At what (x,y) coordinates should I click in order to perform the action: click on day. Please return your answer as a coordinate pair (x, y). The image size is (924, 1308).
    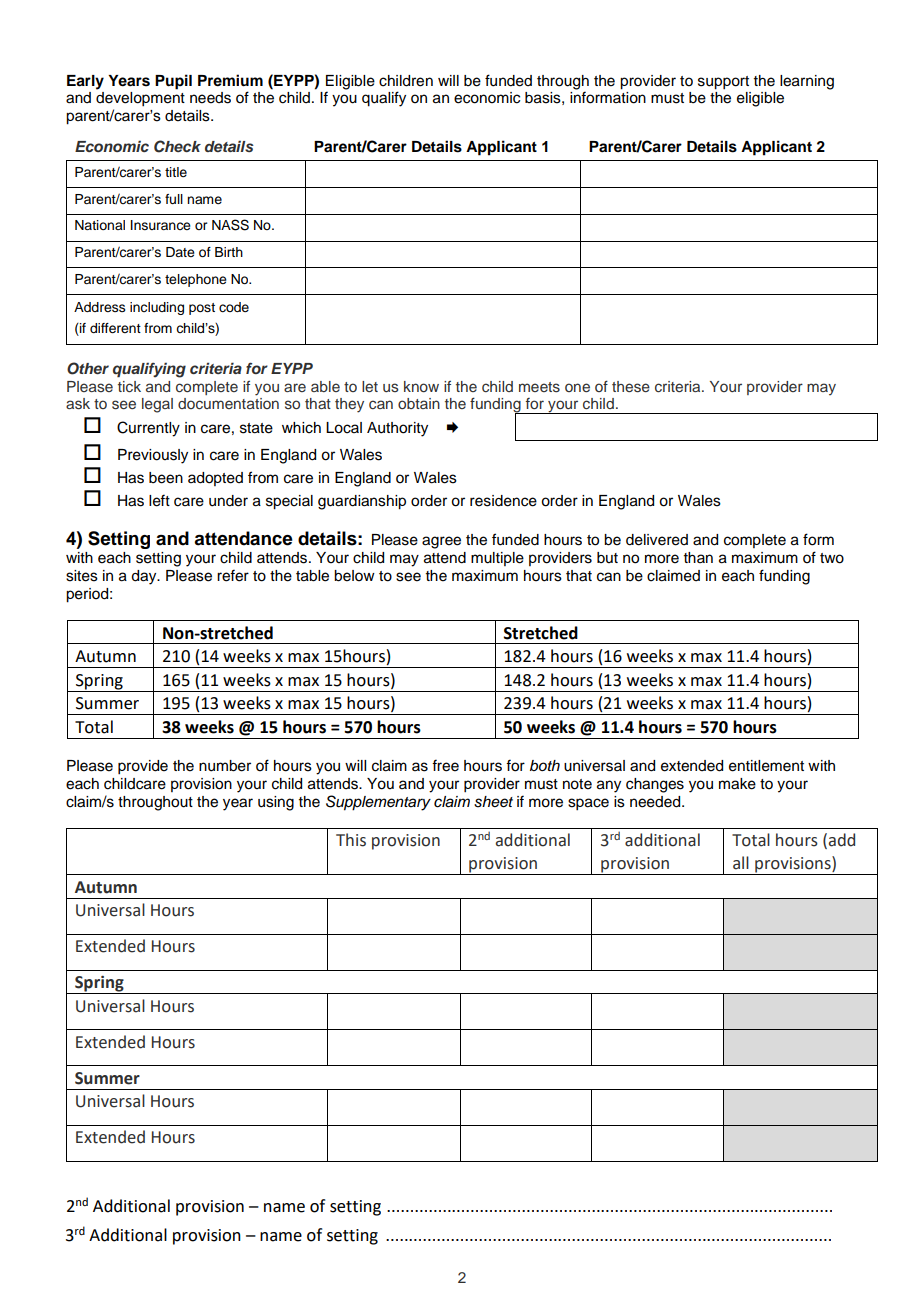
    Looking at the image, I should click on (145, 577).
